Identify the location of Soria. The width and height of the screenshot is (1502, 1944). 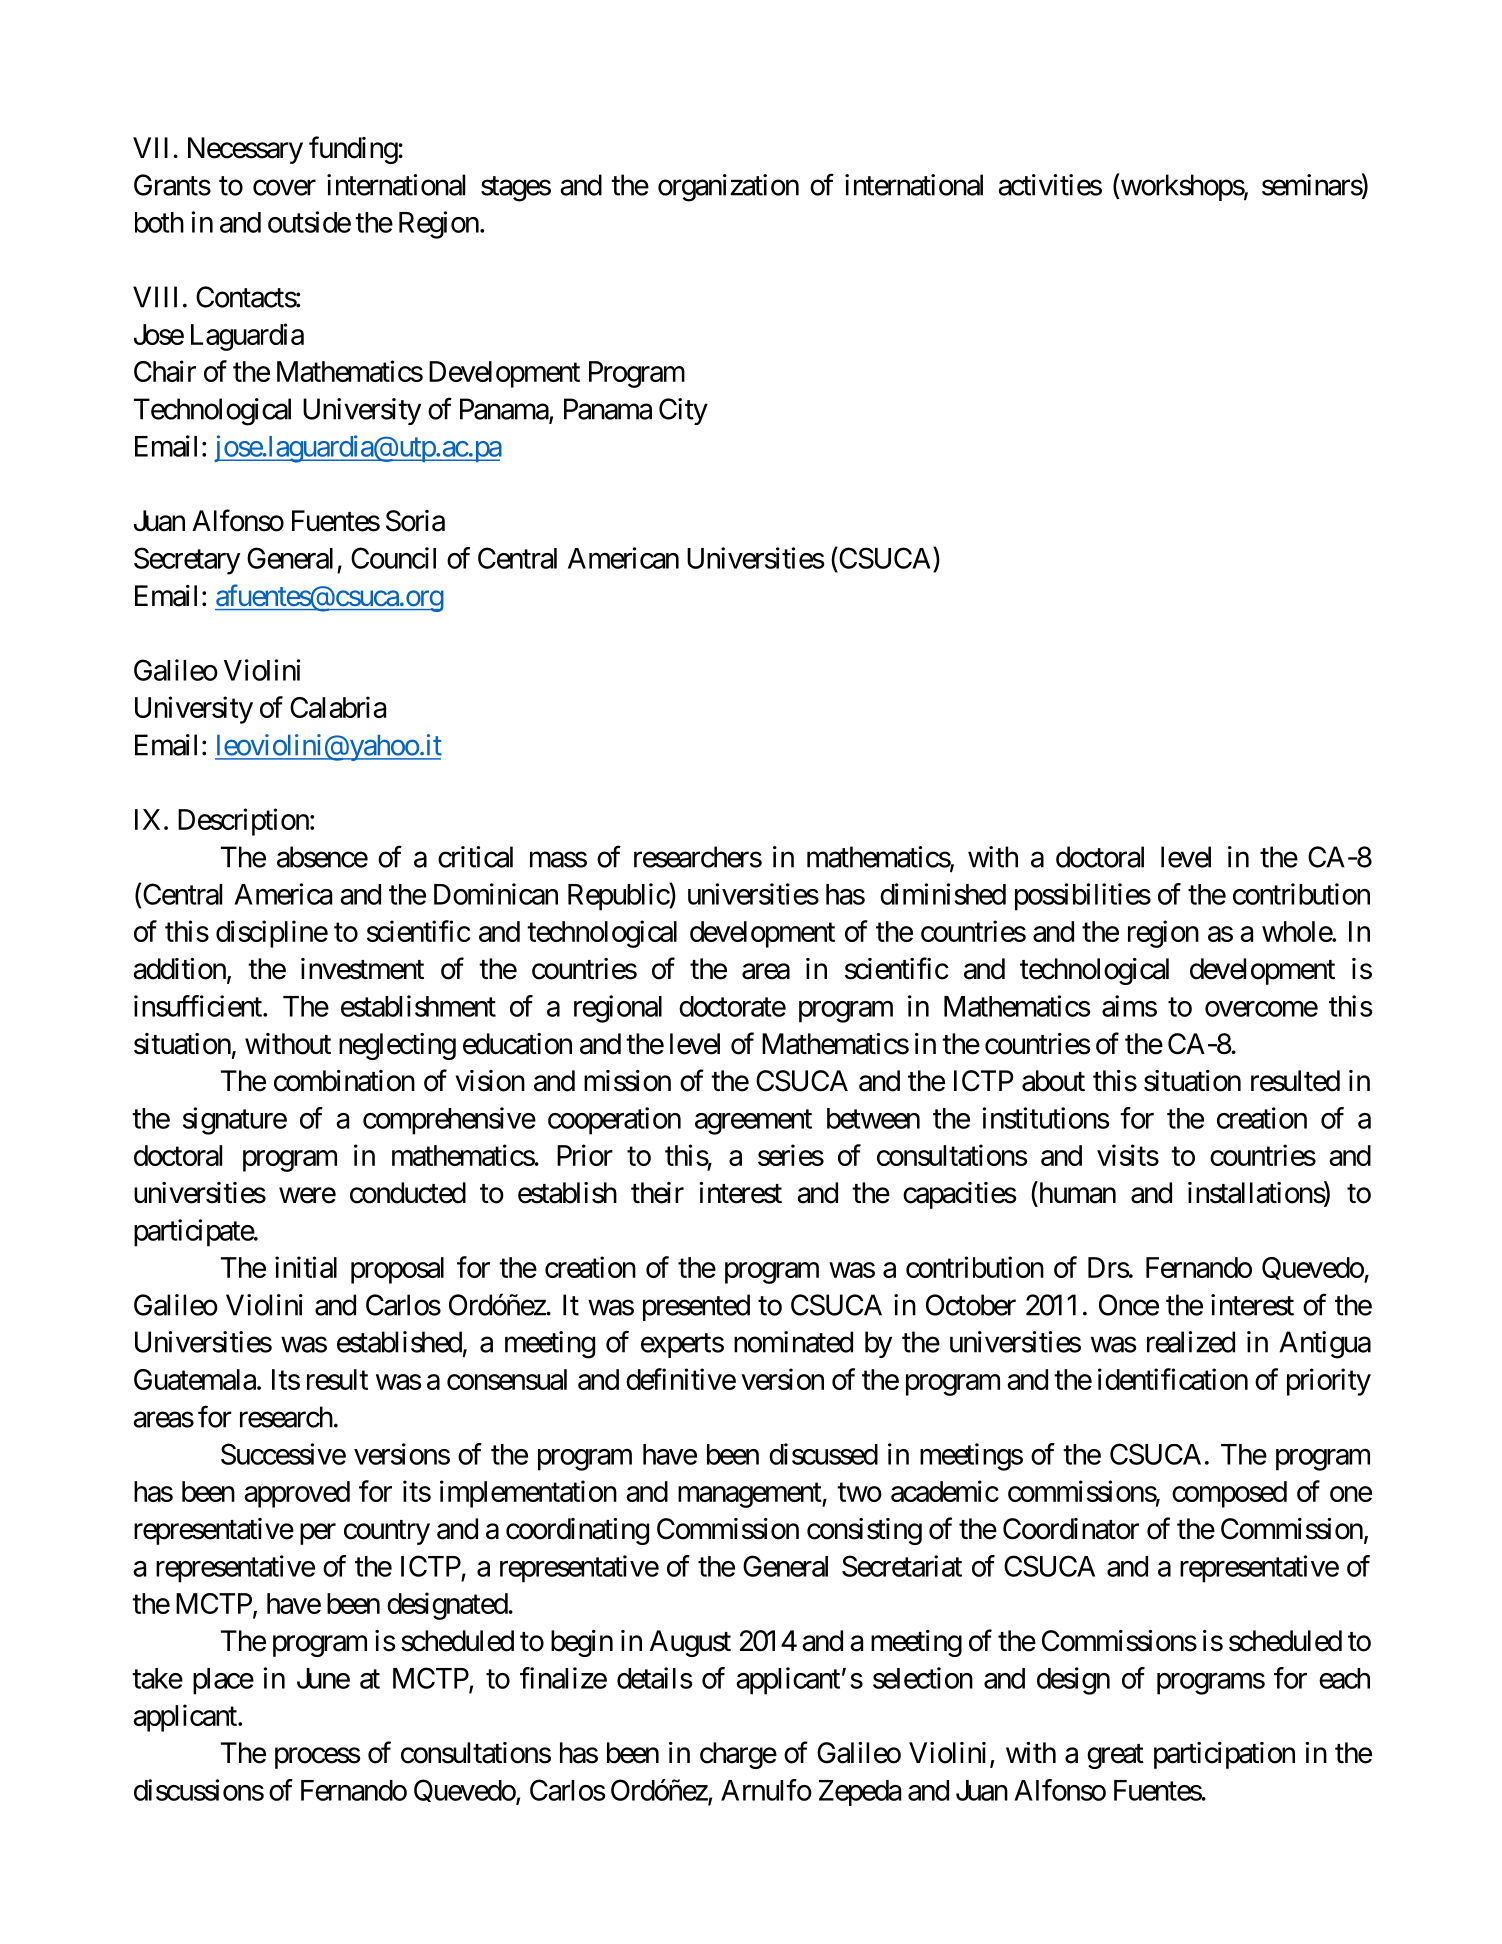
(415, 521).
